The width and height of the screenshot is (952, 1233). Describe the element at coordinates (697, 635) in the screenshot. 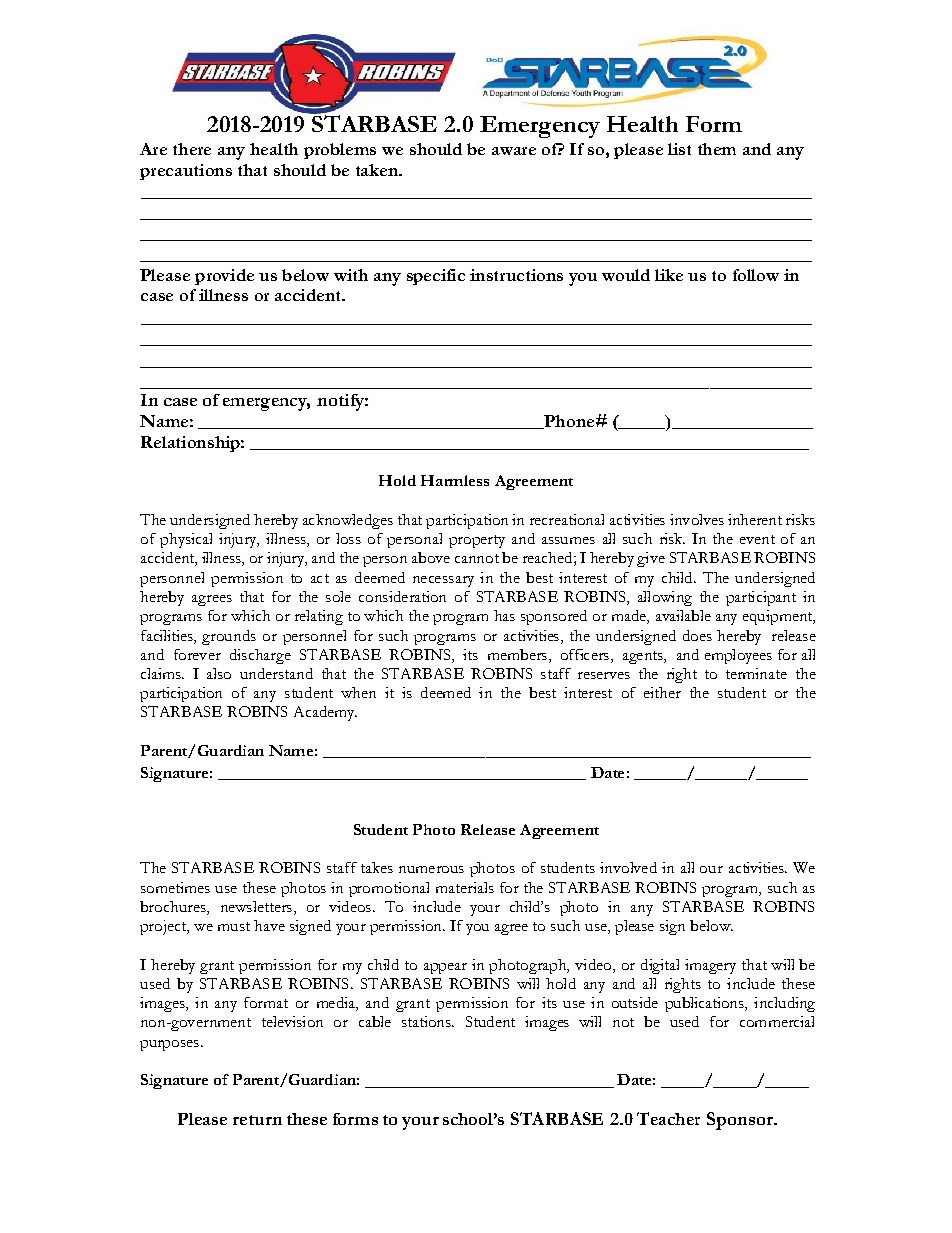

I see `does` at that location.
